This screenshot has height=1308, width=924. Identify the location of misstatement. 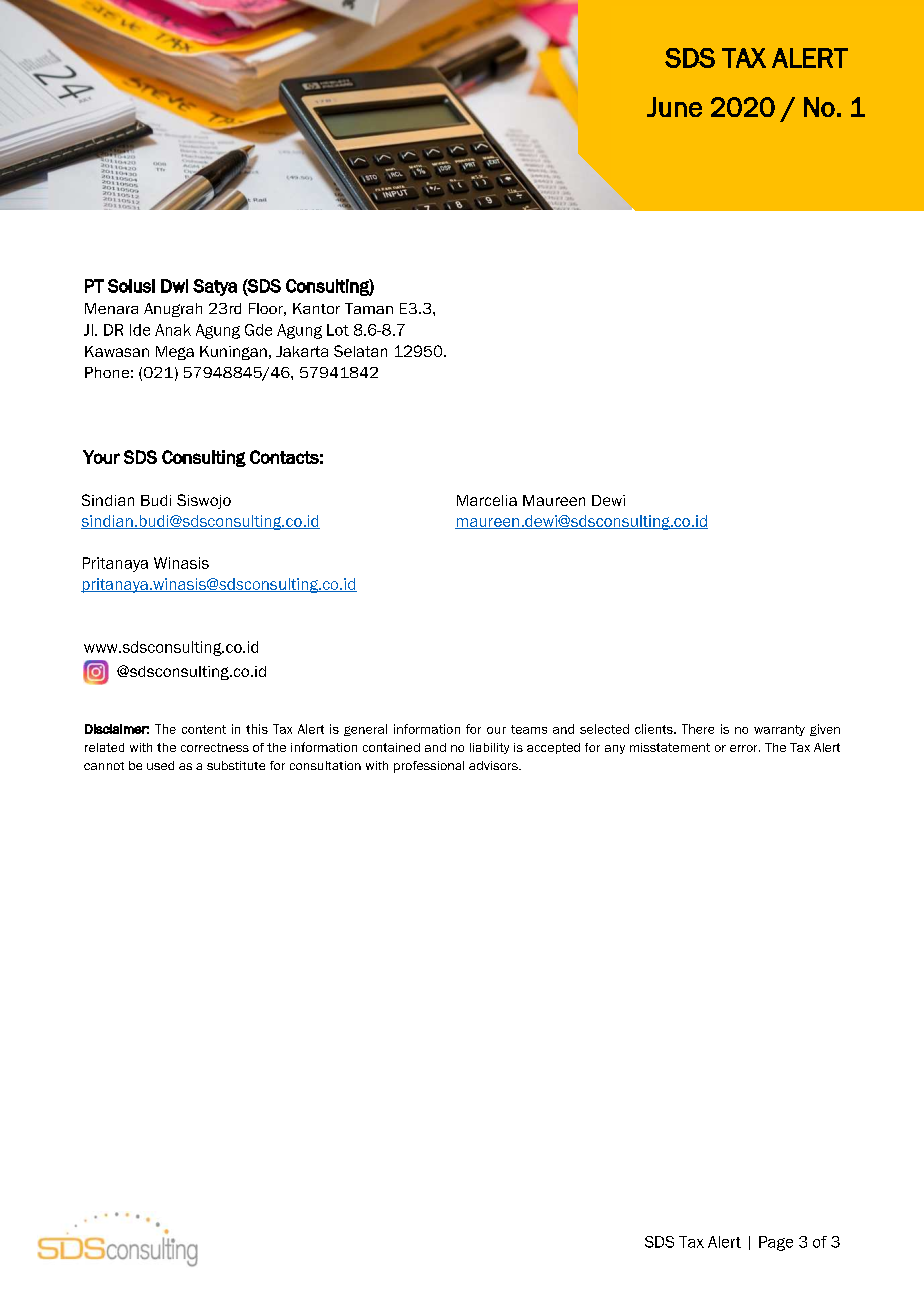
(670, 747).
